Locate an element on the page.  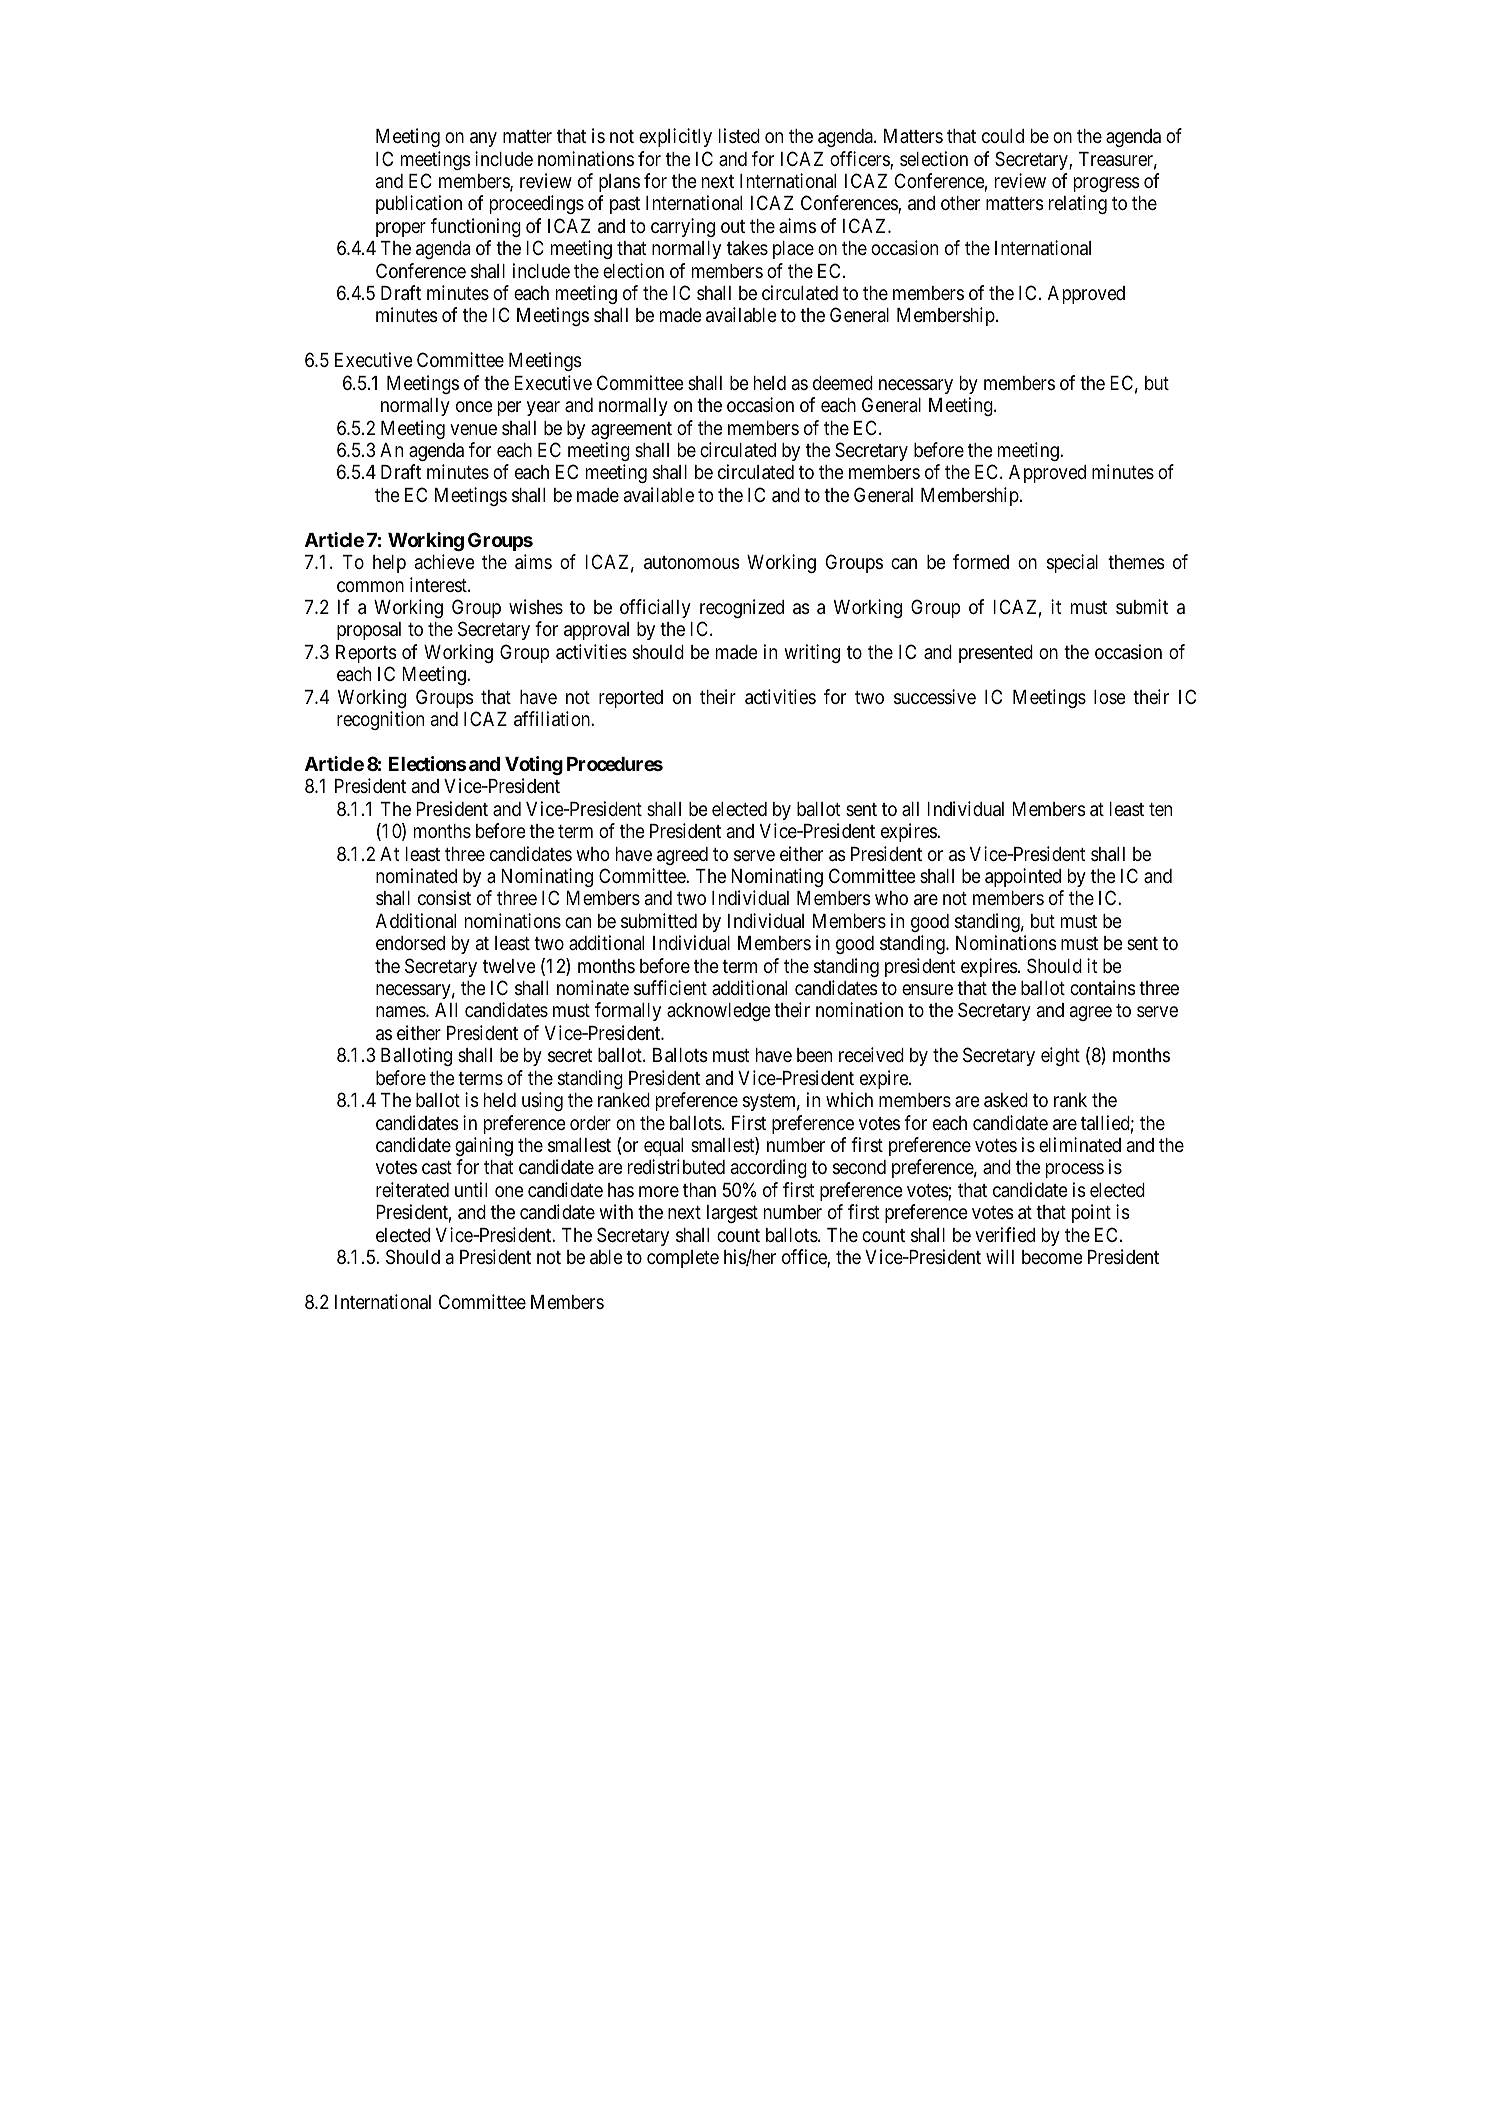
consist is located at coordinates (444, 897).
